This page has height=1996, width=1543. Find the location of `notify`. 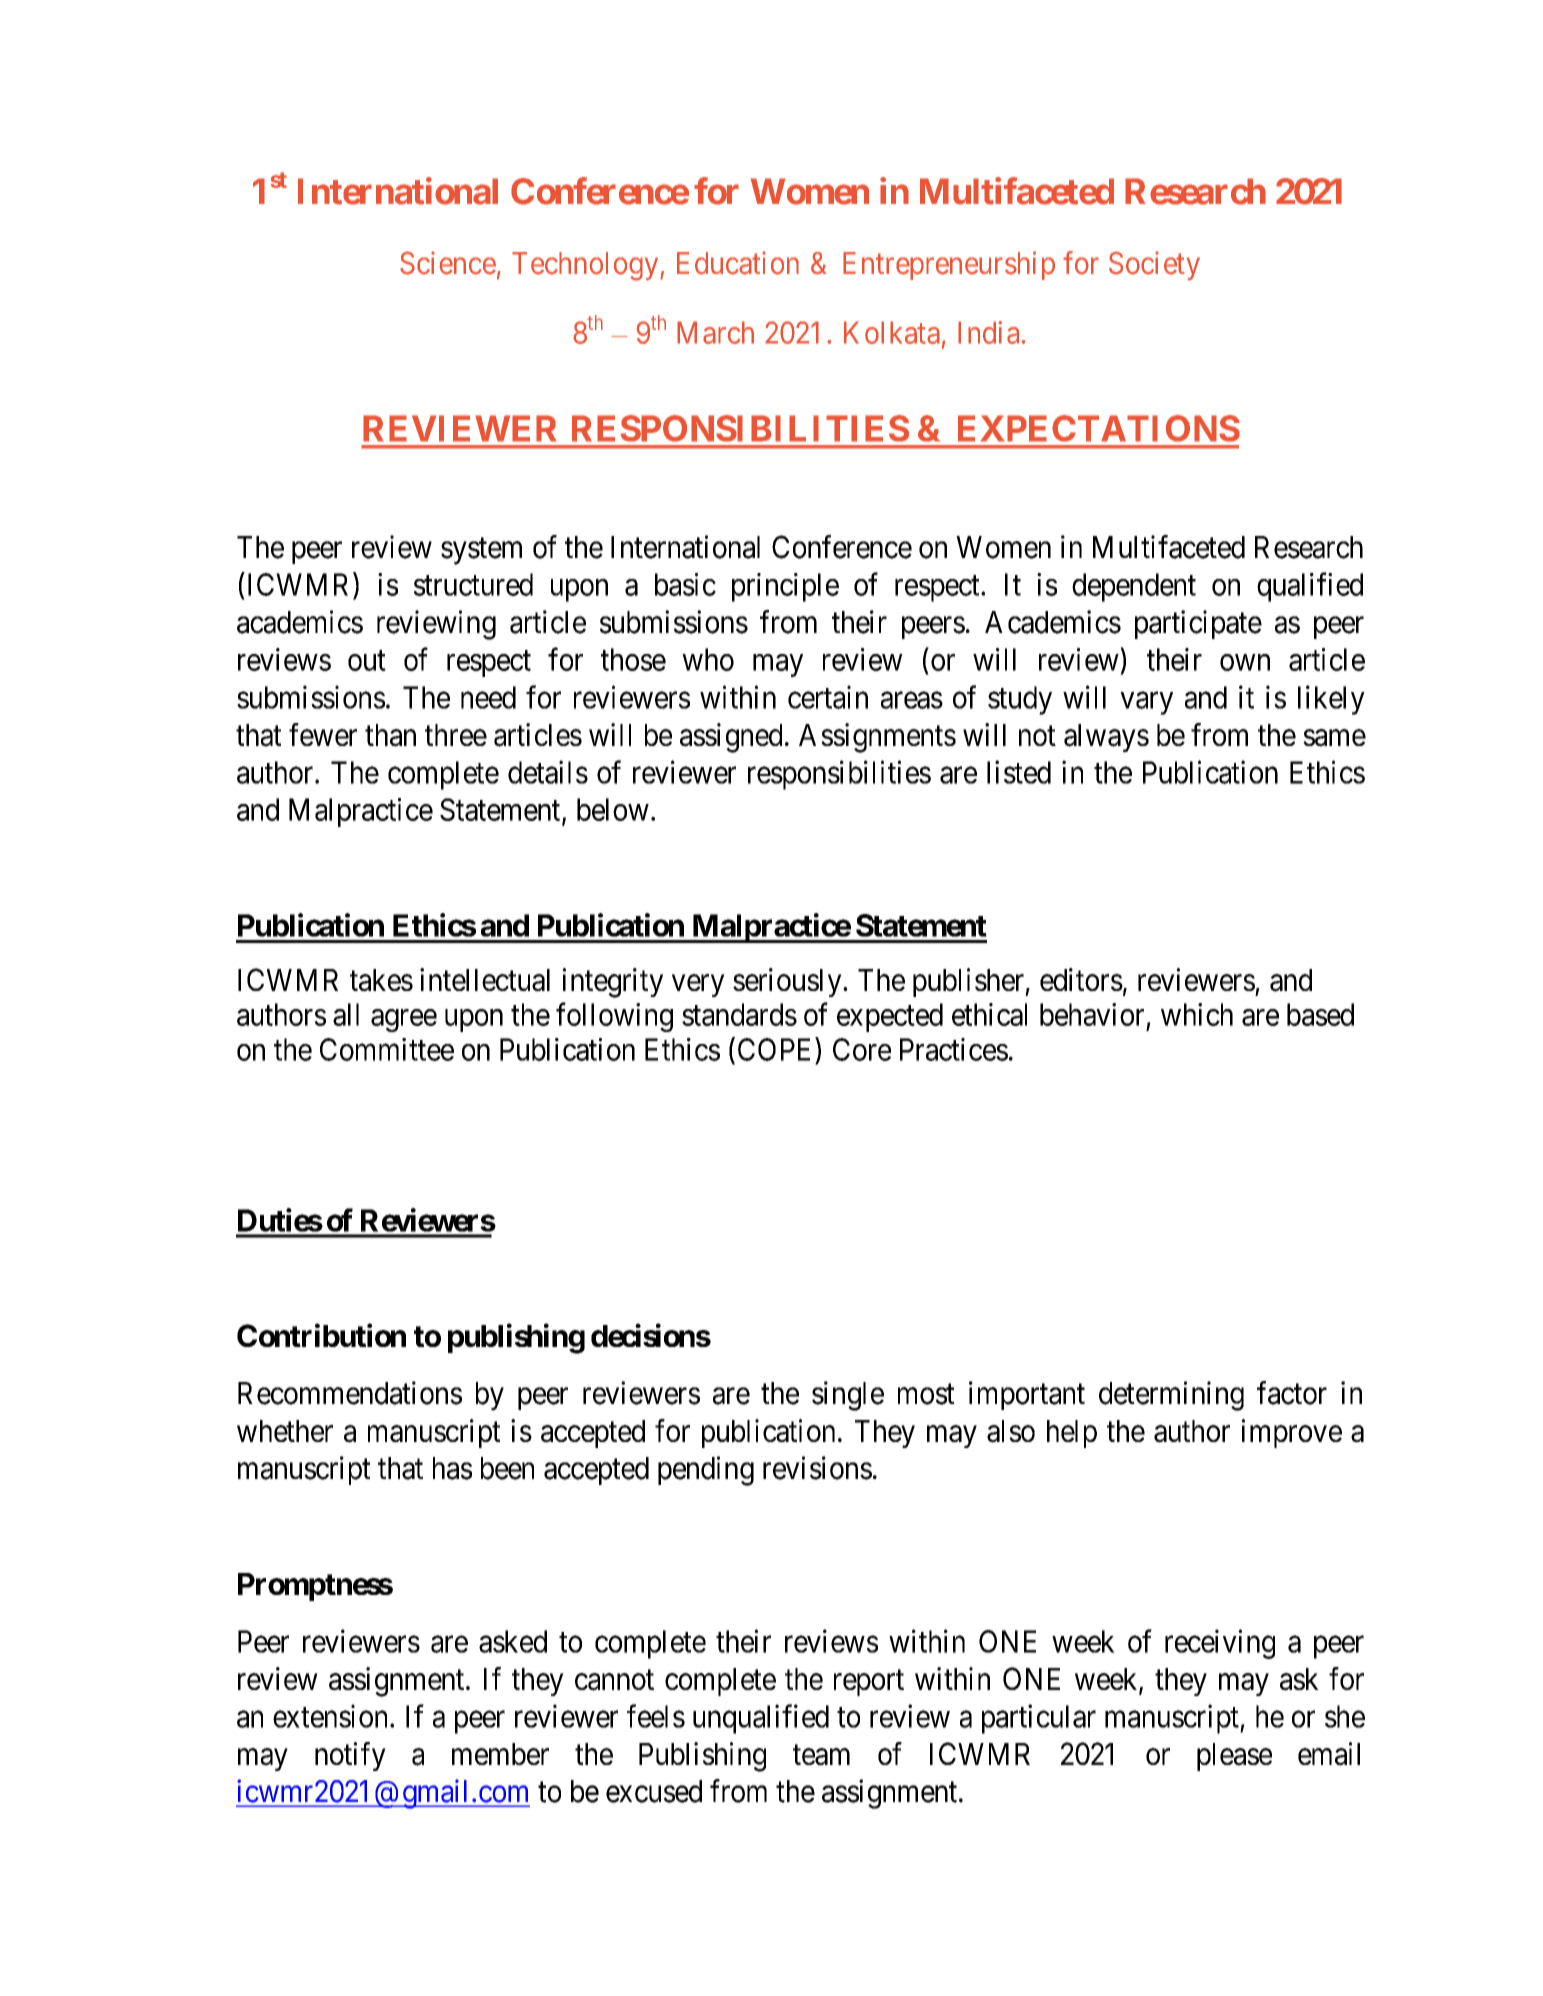

notify is located at coordinates (350, 1756).
